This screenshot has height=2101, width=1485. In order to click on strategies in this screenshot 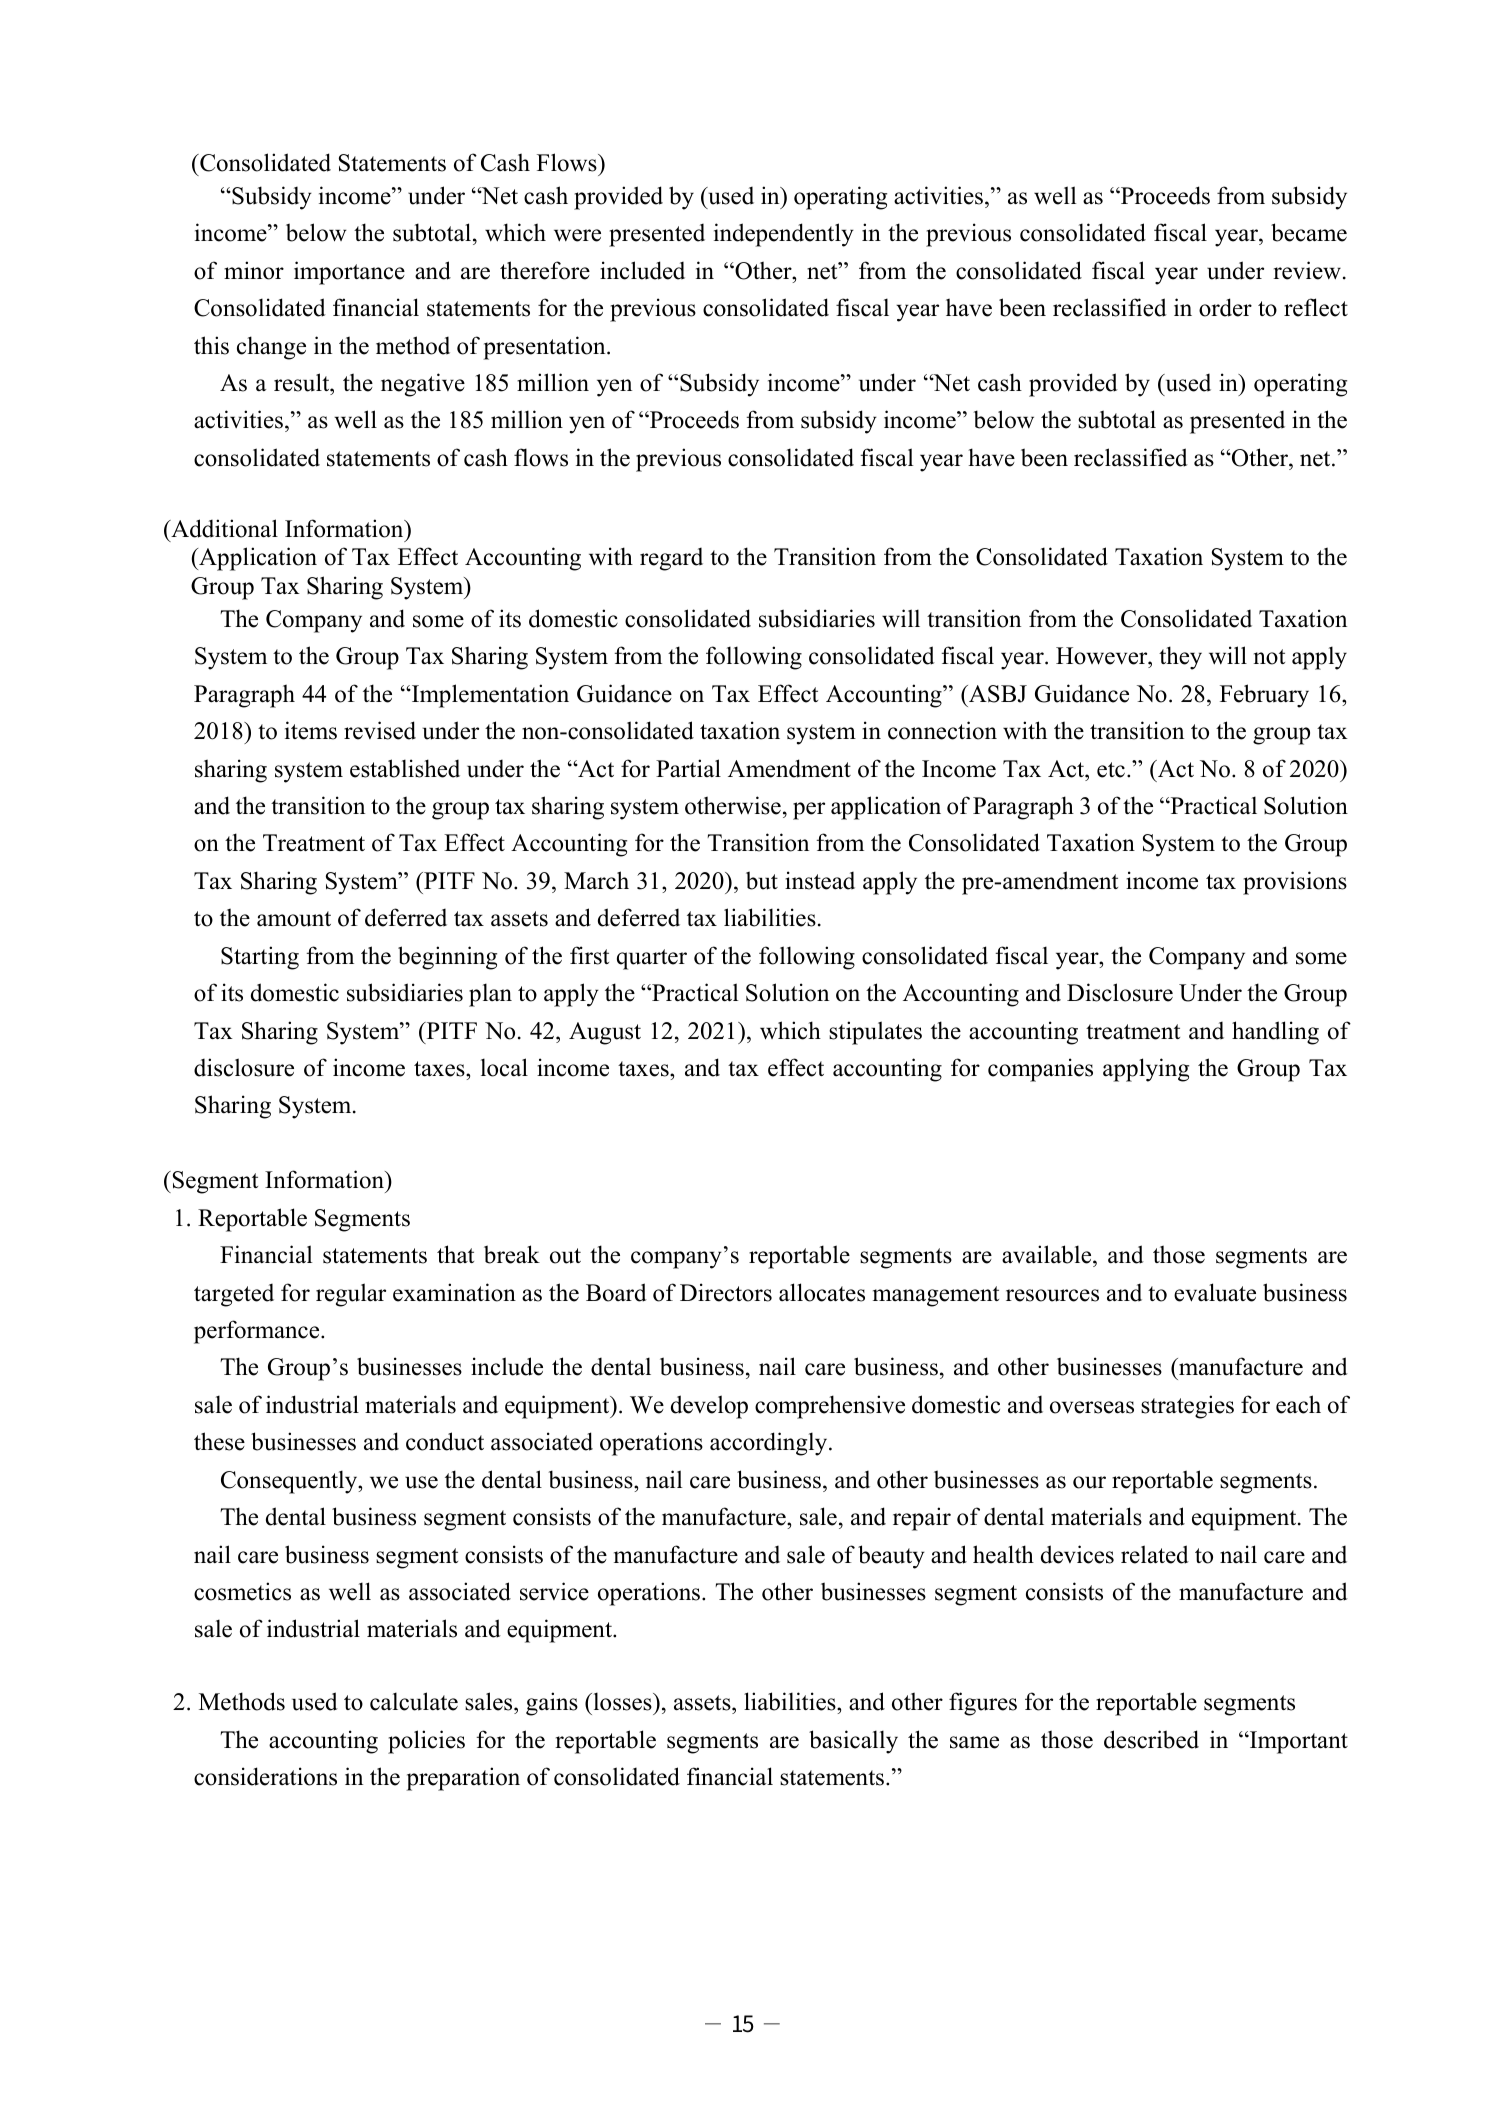, I will do `click(1187, 1407)`.
